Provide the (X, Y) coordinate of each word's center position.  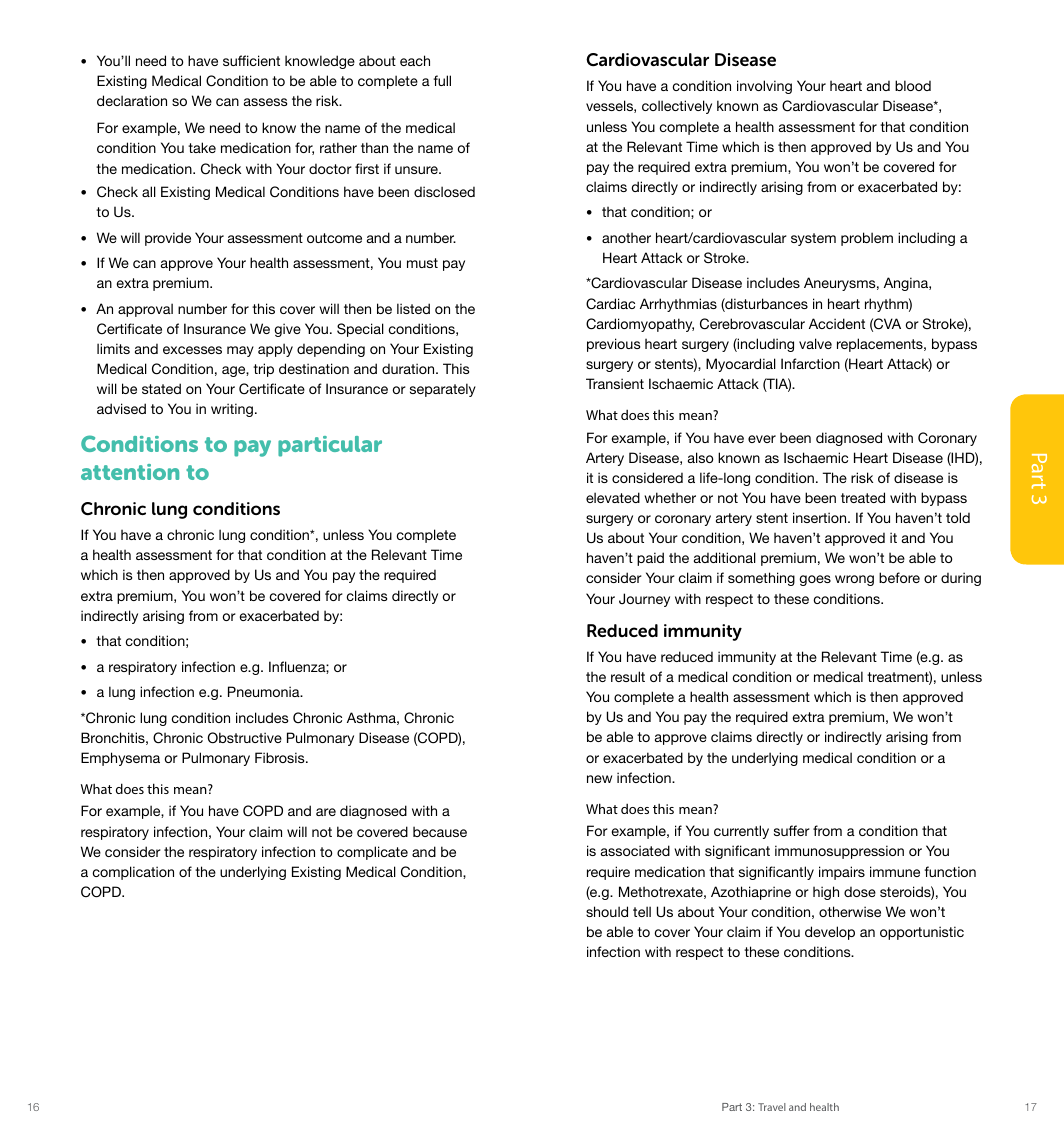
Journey (644, 600)
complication (133, 873)
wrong (854, 580)
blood (913, 85)
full (442, 80)
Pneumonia (265, 691)
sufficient (251, 60)
